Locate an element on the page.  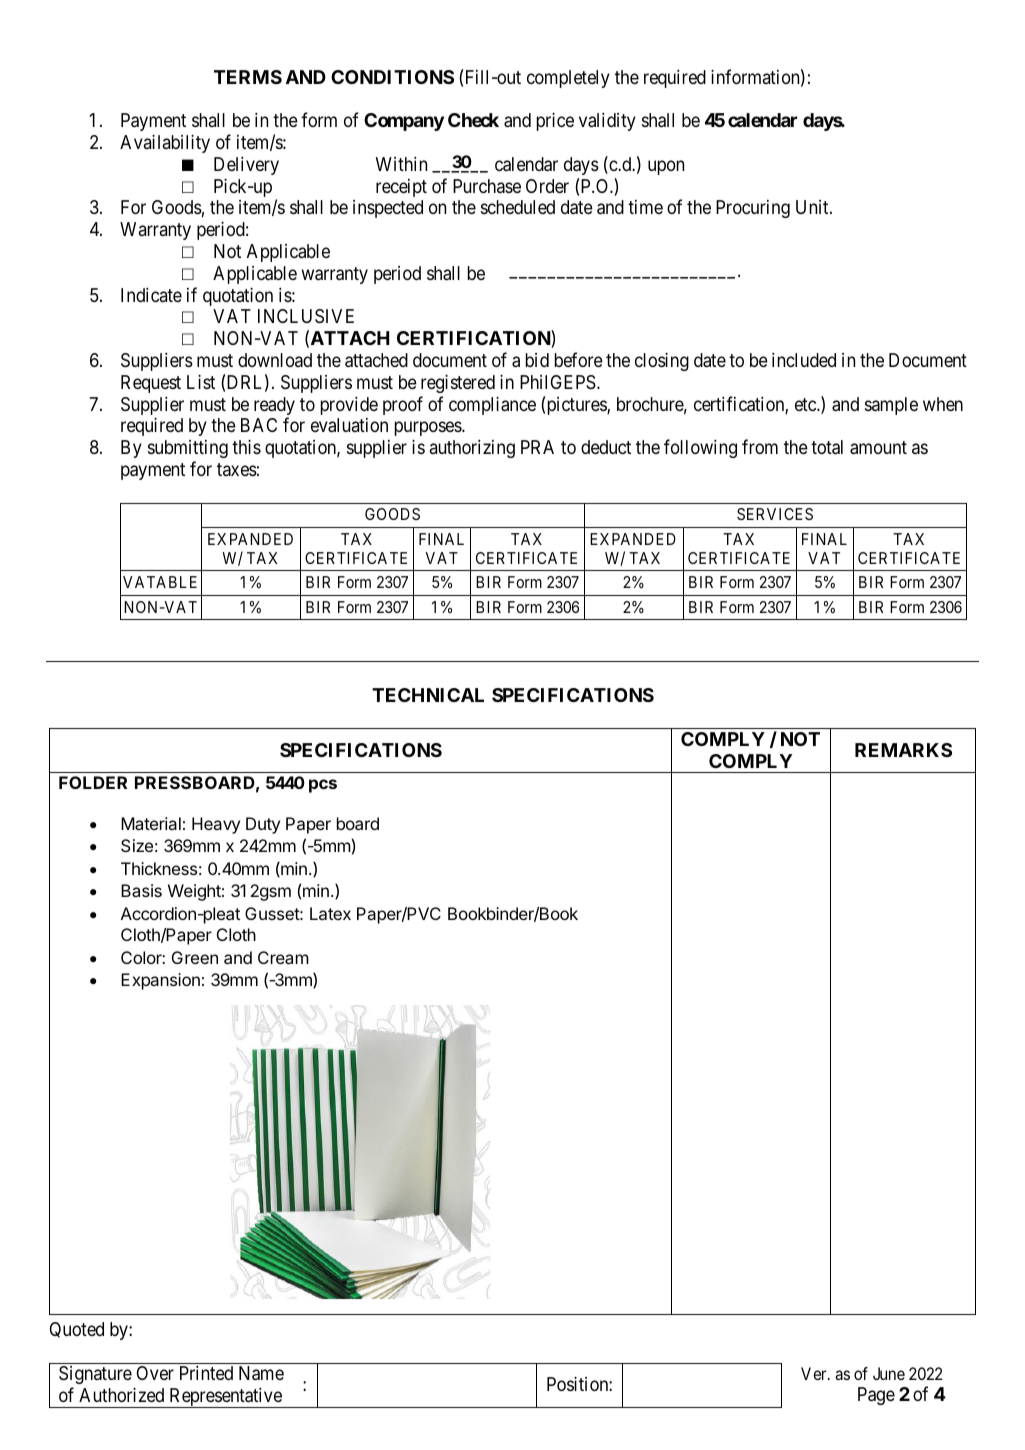
Over is located at coordinates (155, 1373).
